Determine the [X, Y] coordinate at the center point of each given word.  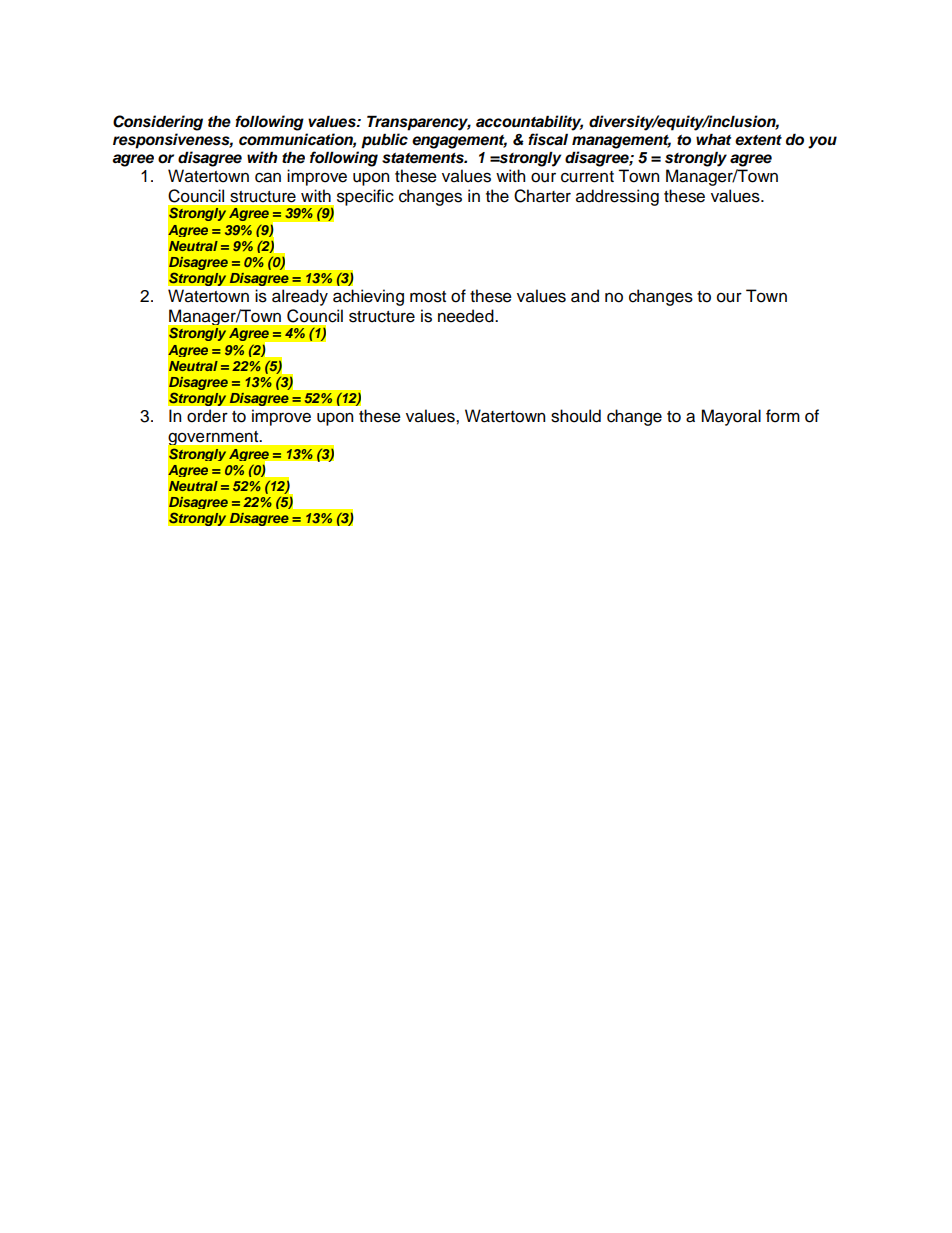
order [207, 416]
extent [758, 140]
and [585, 296]
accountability [529, 123]
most [428, 297]
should [576, 416]
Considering [158, 123]
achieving [368, 297]
